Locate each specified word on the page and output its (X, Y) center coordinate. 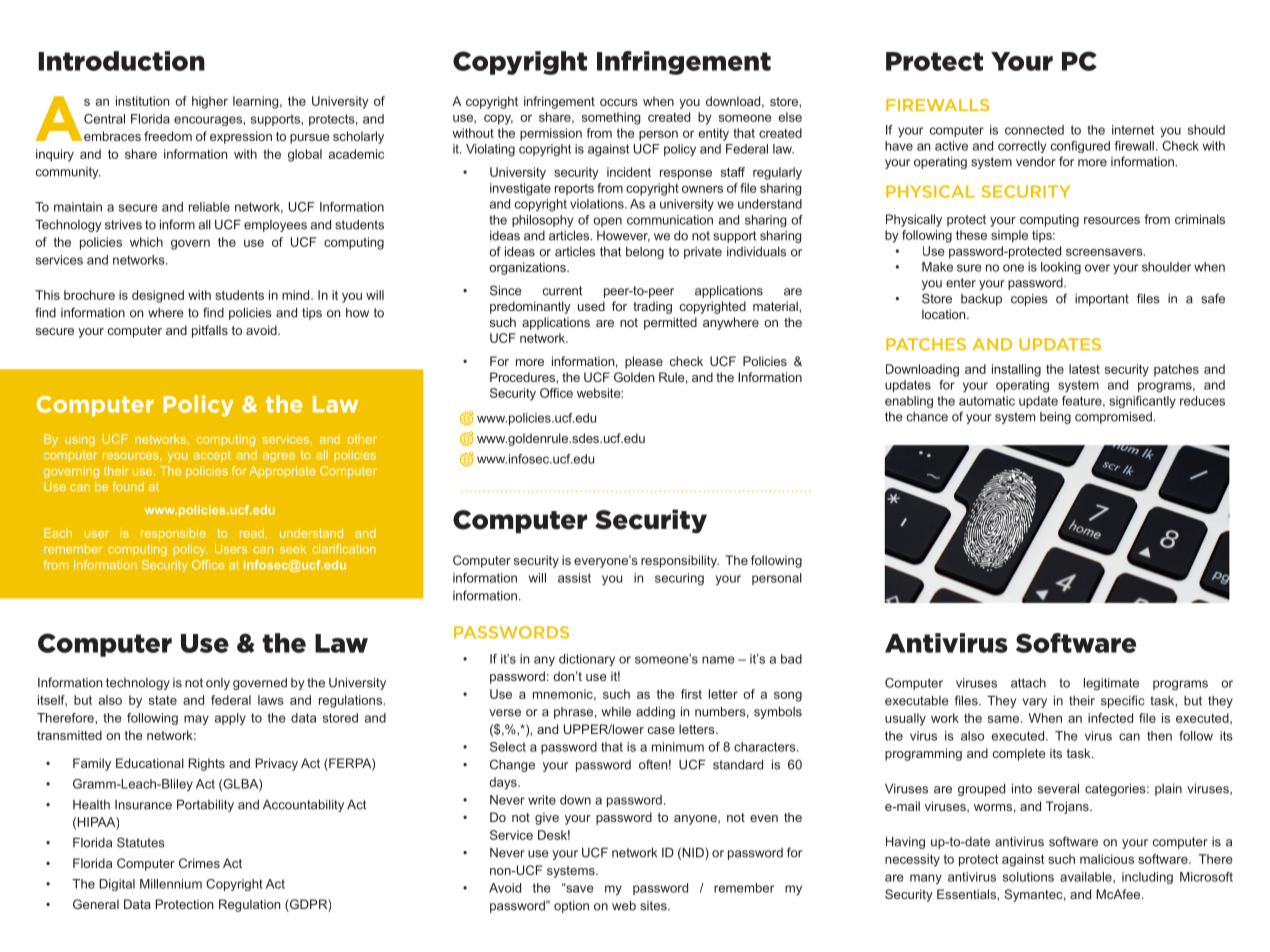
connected (1034, 130)
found (128, 486)
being (1055, 417)
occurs (619, 102)
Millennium (171, 884)
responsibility (680, 561)
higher (210, 102)
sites (654, 906)
